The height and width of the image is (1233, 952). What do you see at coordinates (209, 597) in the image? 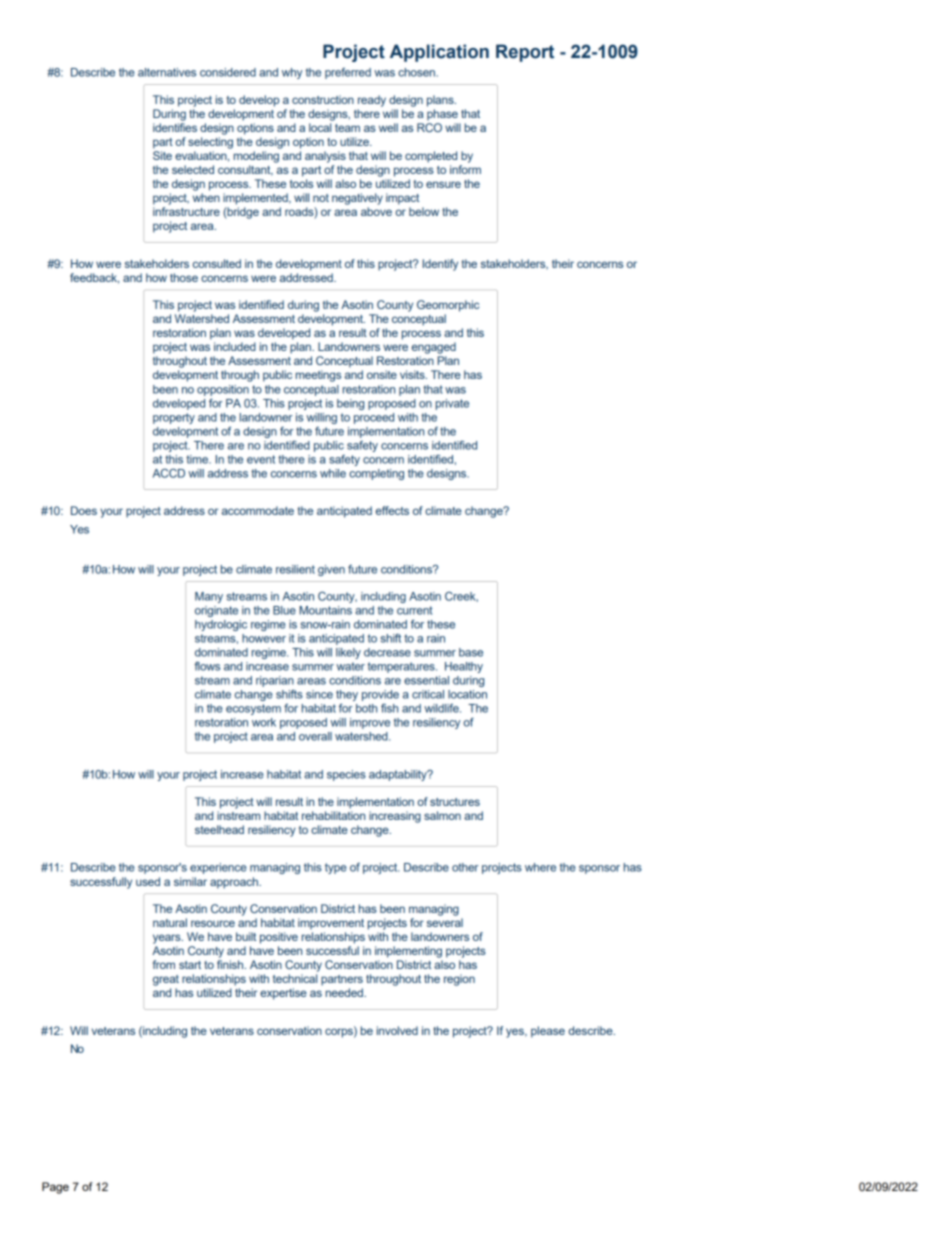
I see `Many` at bounding box center [209, 597].
